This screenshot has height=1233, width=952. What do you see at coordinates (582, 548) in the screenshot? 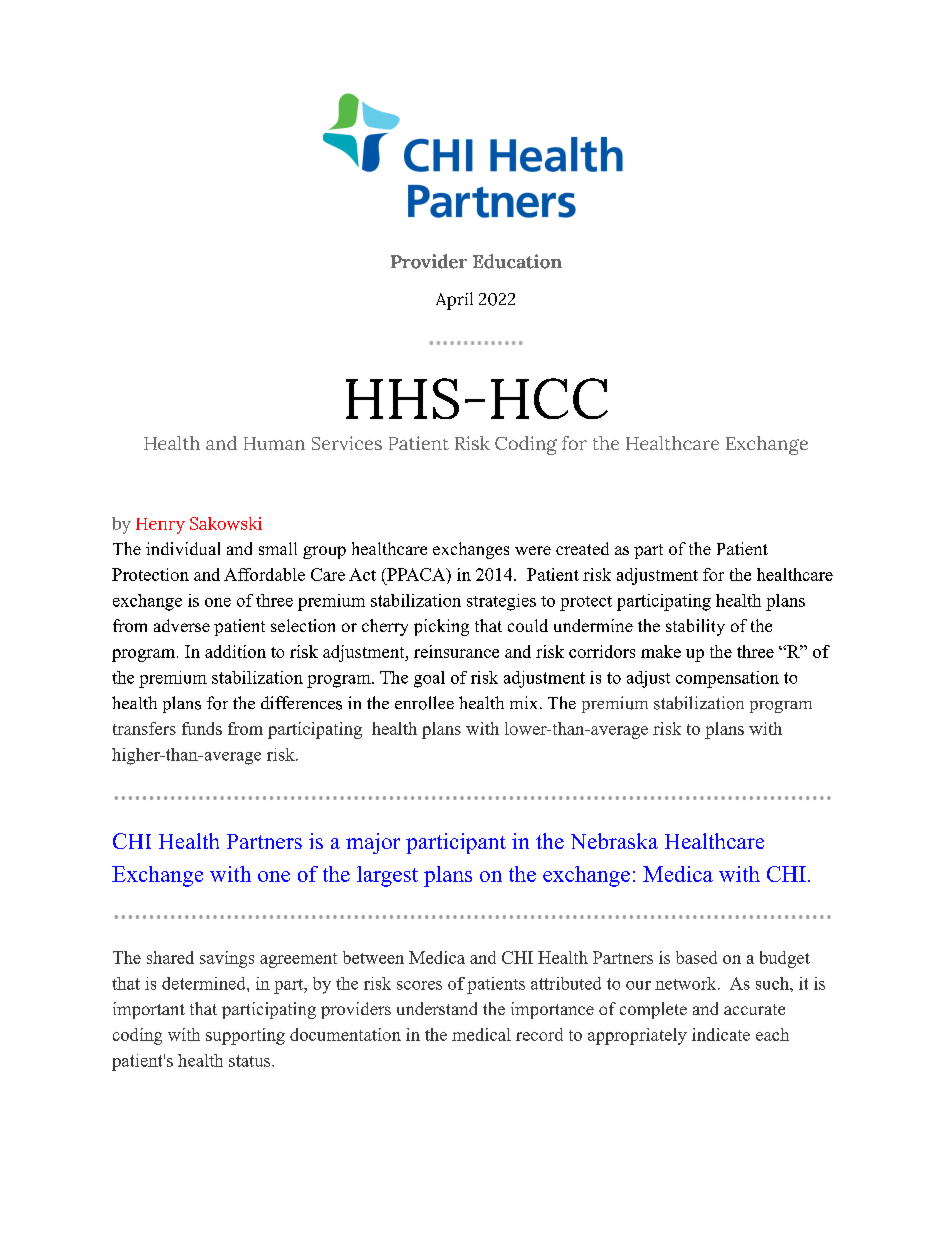
I see `created` at bounding box center [582, 548].
